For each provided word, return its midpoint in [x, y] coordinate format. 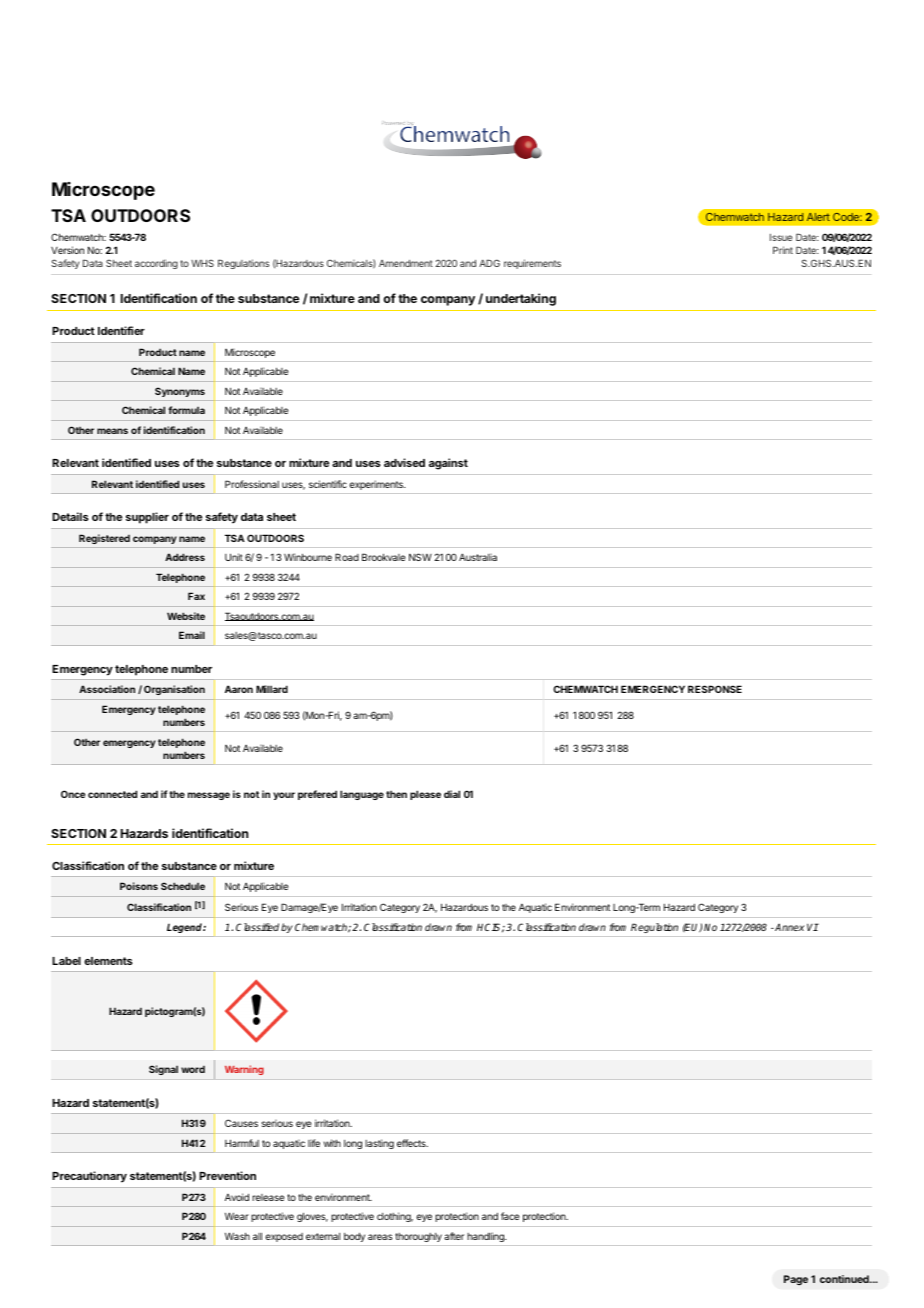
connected [112, 794]
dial [452, 794]
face [510, 1216]
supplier [147, 518]
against [448, 464]
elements [108, 961]
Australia [478, 557]
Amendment [406, 263]
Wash [237, 1236]
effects [412, 1143]
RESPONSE [715, 689]
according [156, 264]
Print [783, 250]
